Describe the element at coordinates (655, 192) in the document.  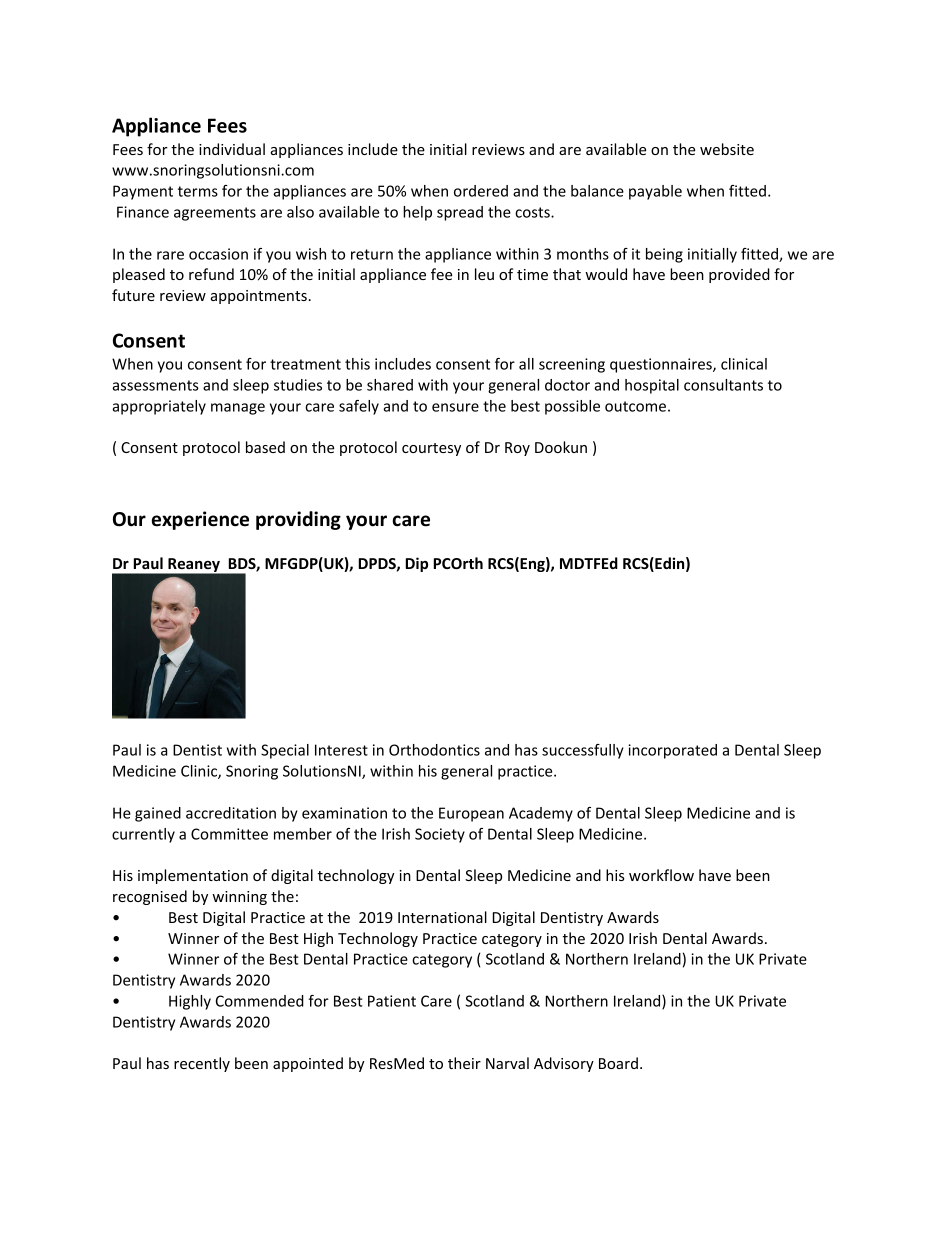
I see `payable` at that location.
